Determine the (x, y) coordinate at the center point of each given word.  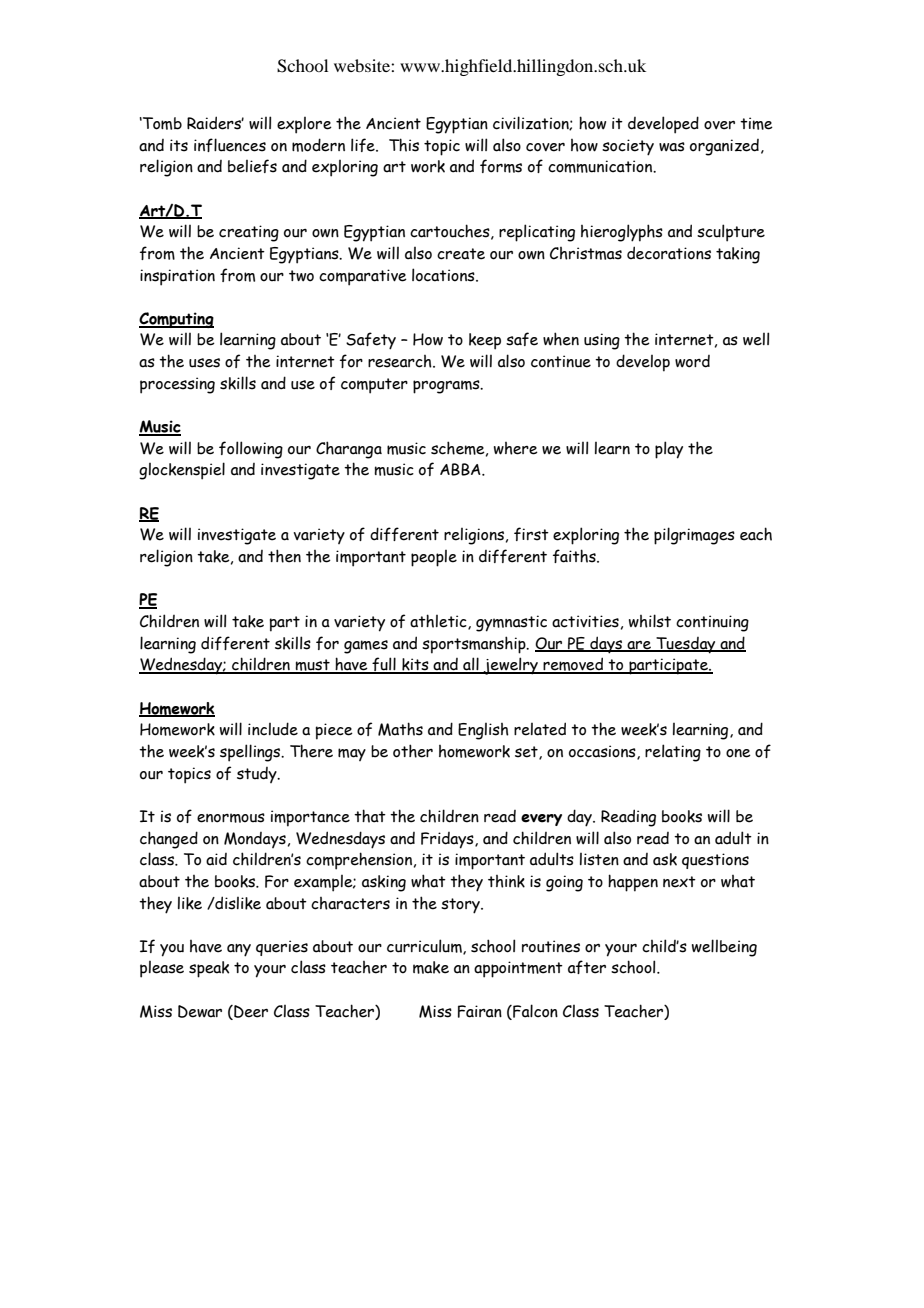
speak (209, 969)
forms (501, 166)
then (284, 556)
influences (230, 145)
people (434, 558)
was (672, 147)
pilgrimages (694, 536)
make (431, 967)
